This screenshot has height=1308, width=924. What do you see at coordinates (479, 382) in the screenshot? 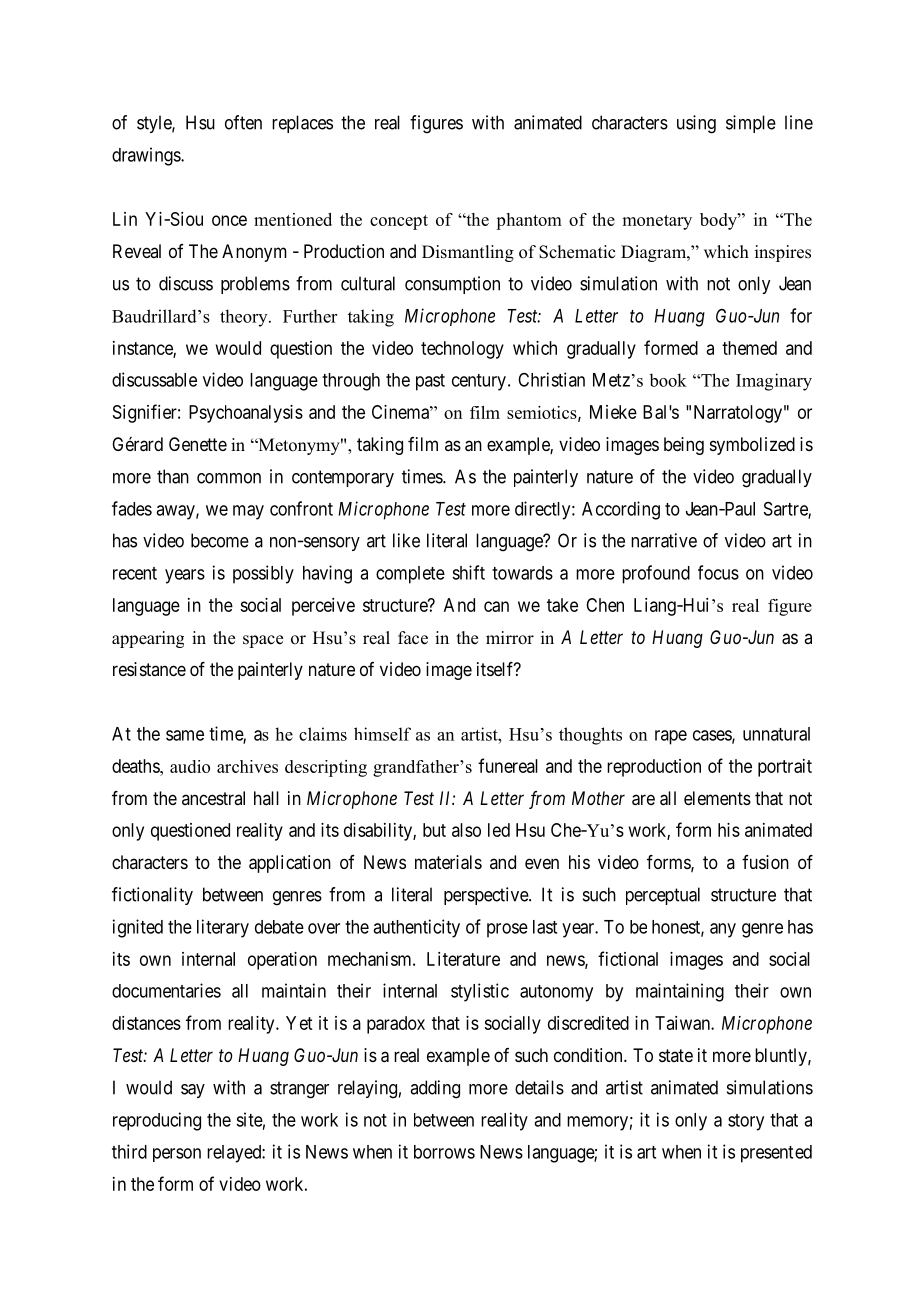
I see `century` at bounding box center [479, 382].
